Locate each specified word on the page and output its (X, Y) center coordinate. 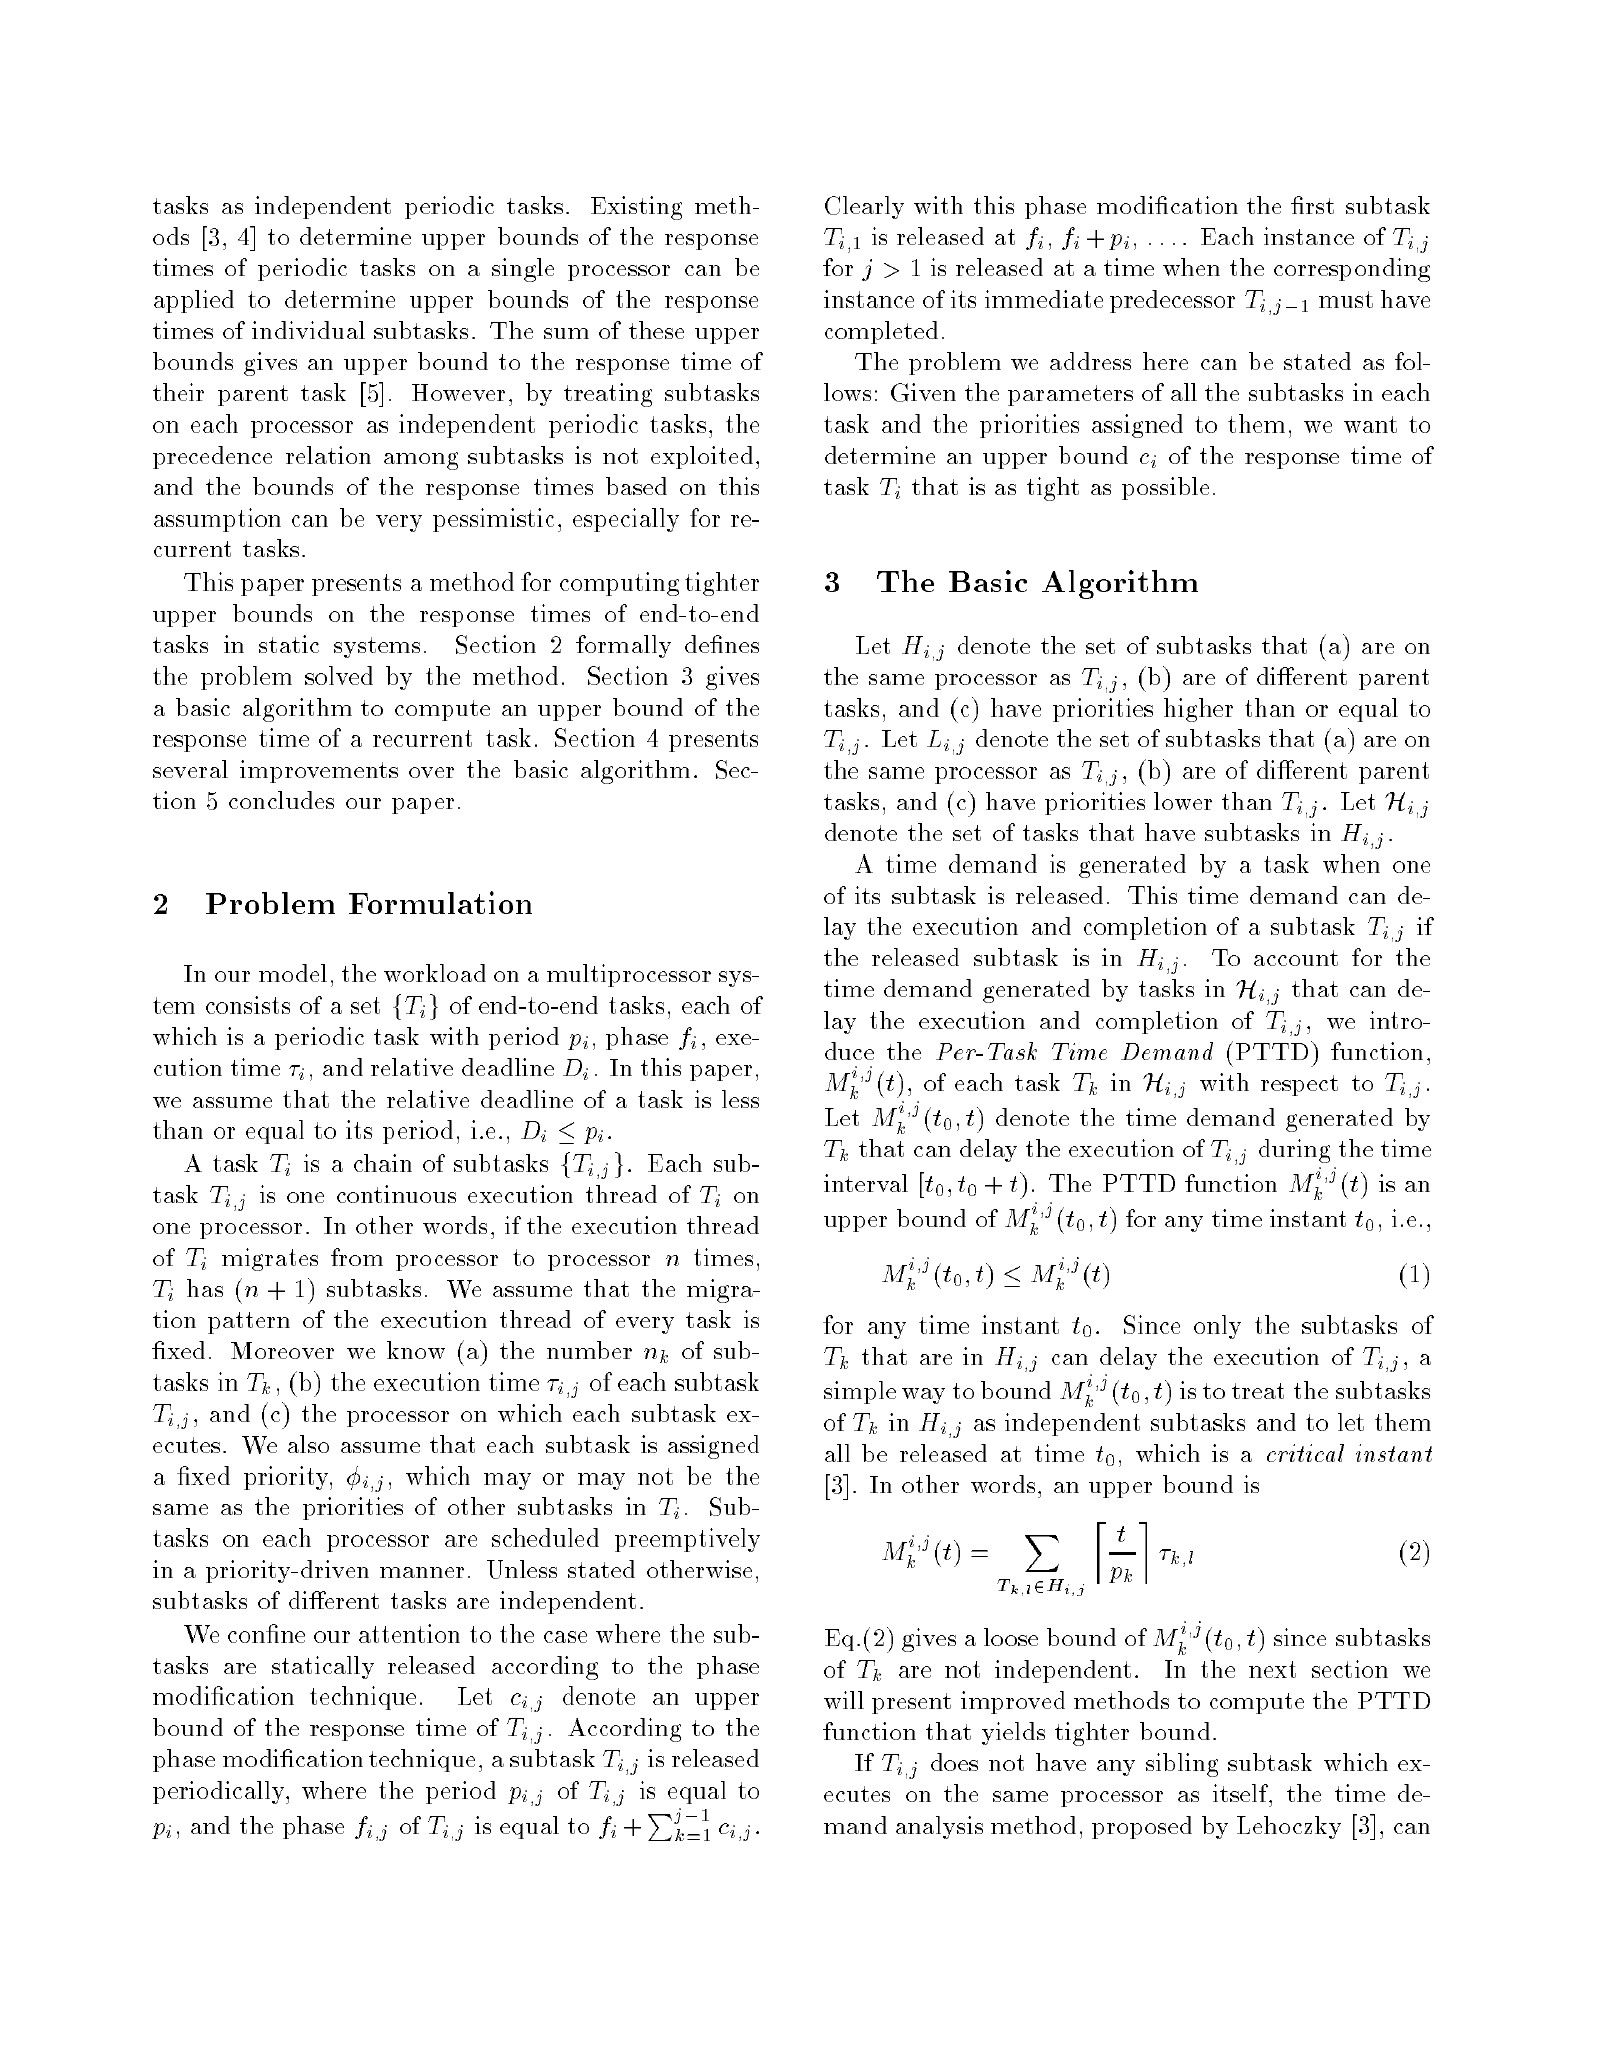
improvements (319, 771)
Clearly (864, 207)
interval (866, 1183)
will (844, 1700)
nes (740, 647)
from (357, 1257)
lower (1183, 801)
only (1217, 1327)
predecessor (1172, 301)
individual (308, 330)
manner (422, 1572)
